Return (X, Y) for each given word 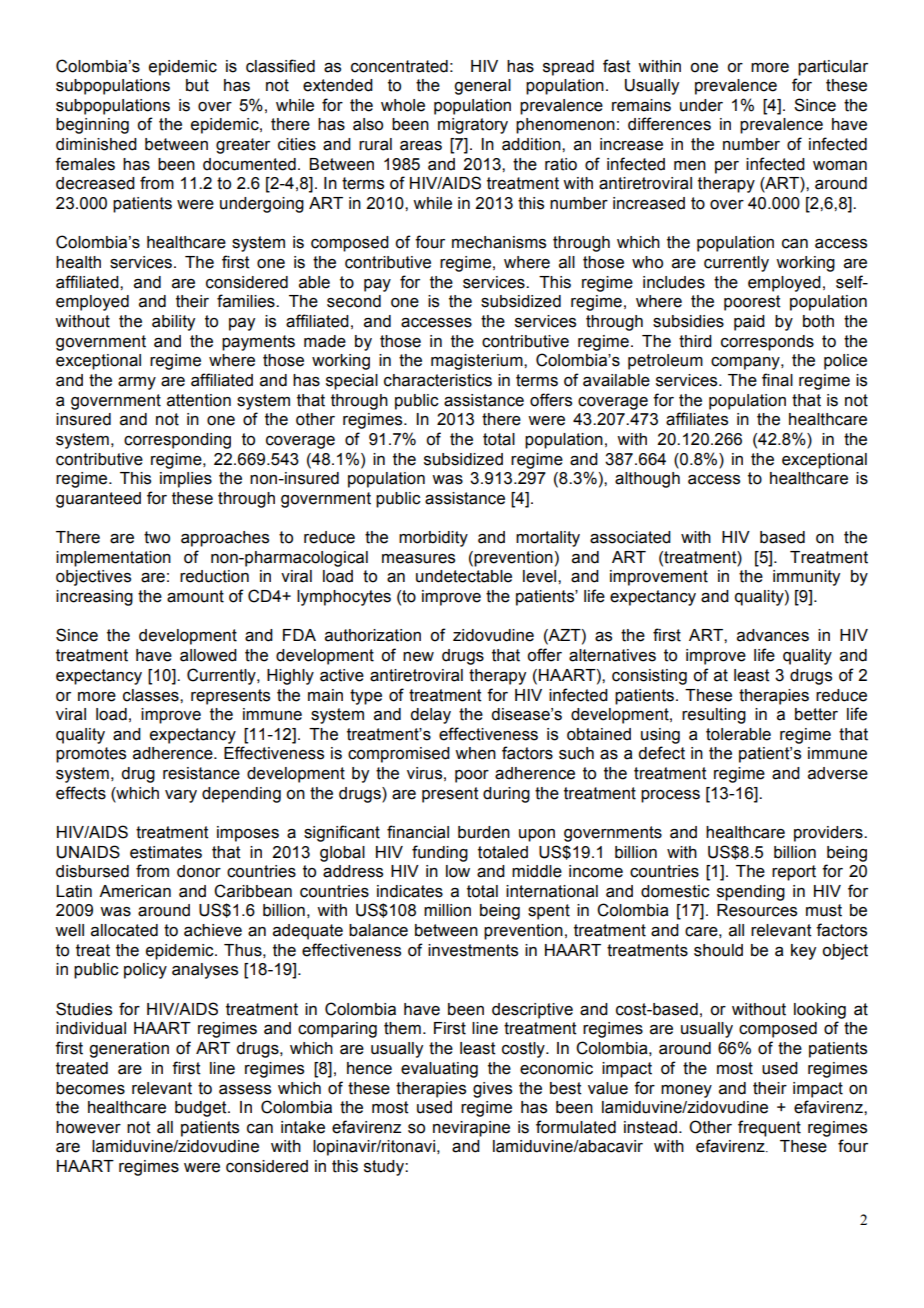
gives (492, 1090)
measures (418, 559)
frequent (769, 1128)
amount (195, 596)
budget (202, 1109)
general (482, 87)
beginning (92, 126)
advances (773, 635)
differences (669, 124)
